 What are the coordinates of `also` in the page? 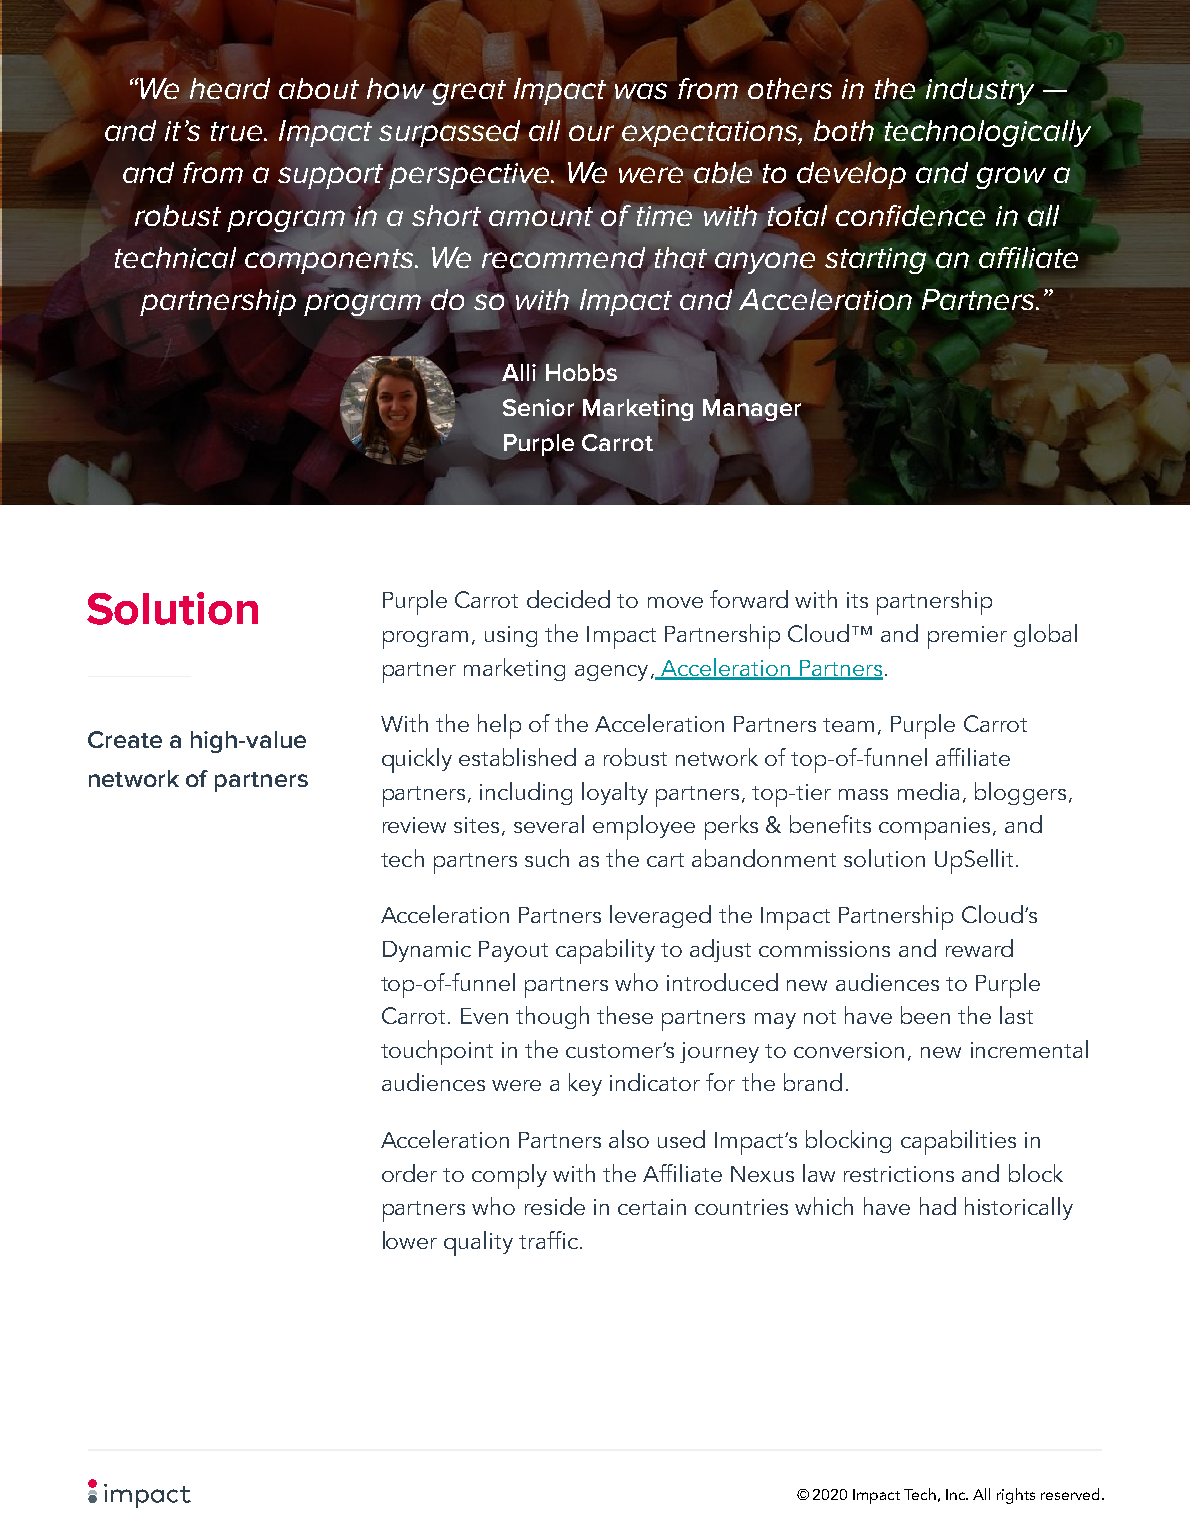 It's located at (629, 1139).
